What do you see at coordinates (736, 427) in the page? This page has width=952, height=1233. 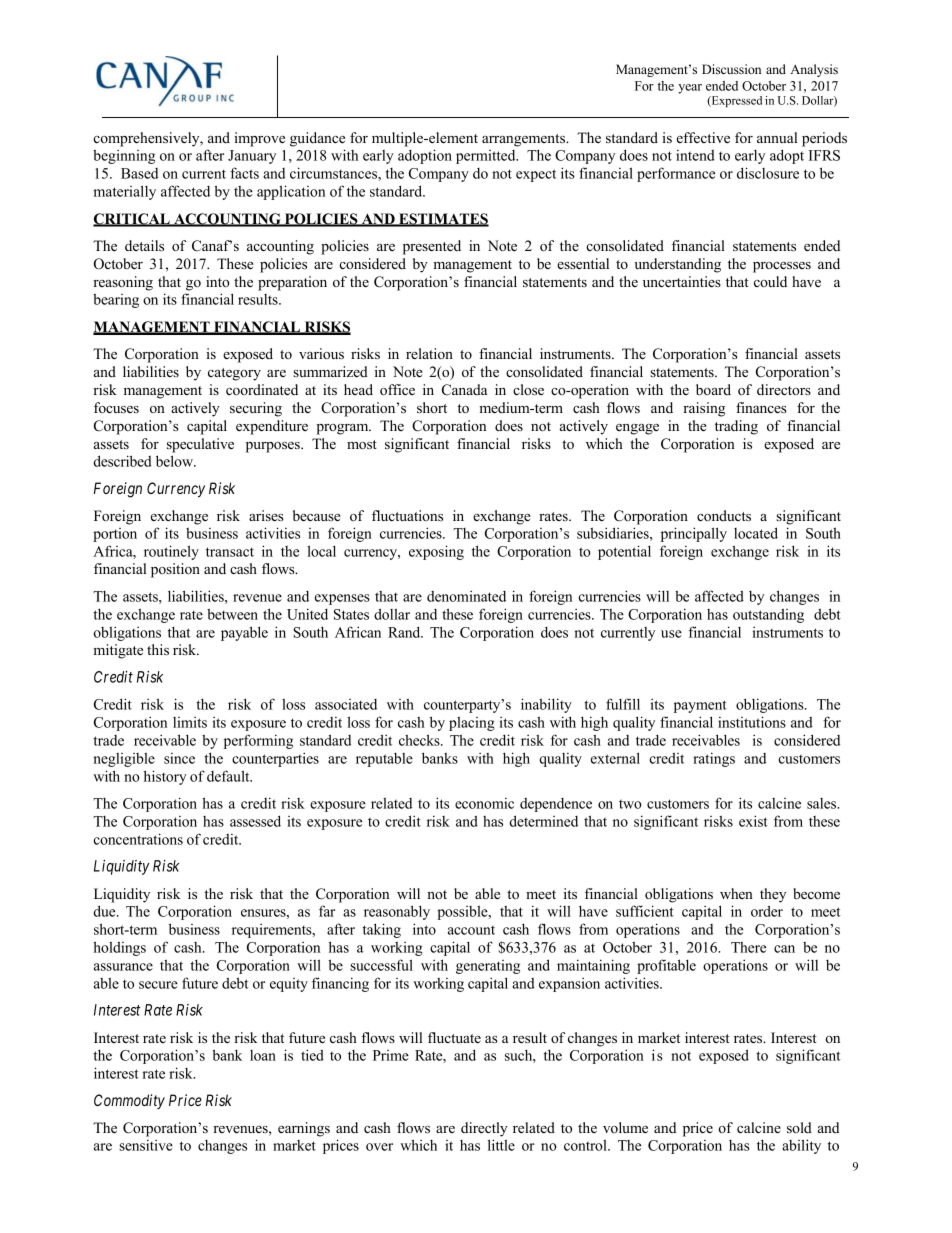 I see `trading` at bounding box center [736, 427].
